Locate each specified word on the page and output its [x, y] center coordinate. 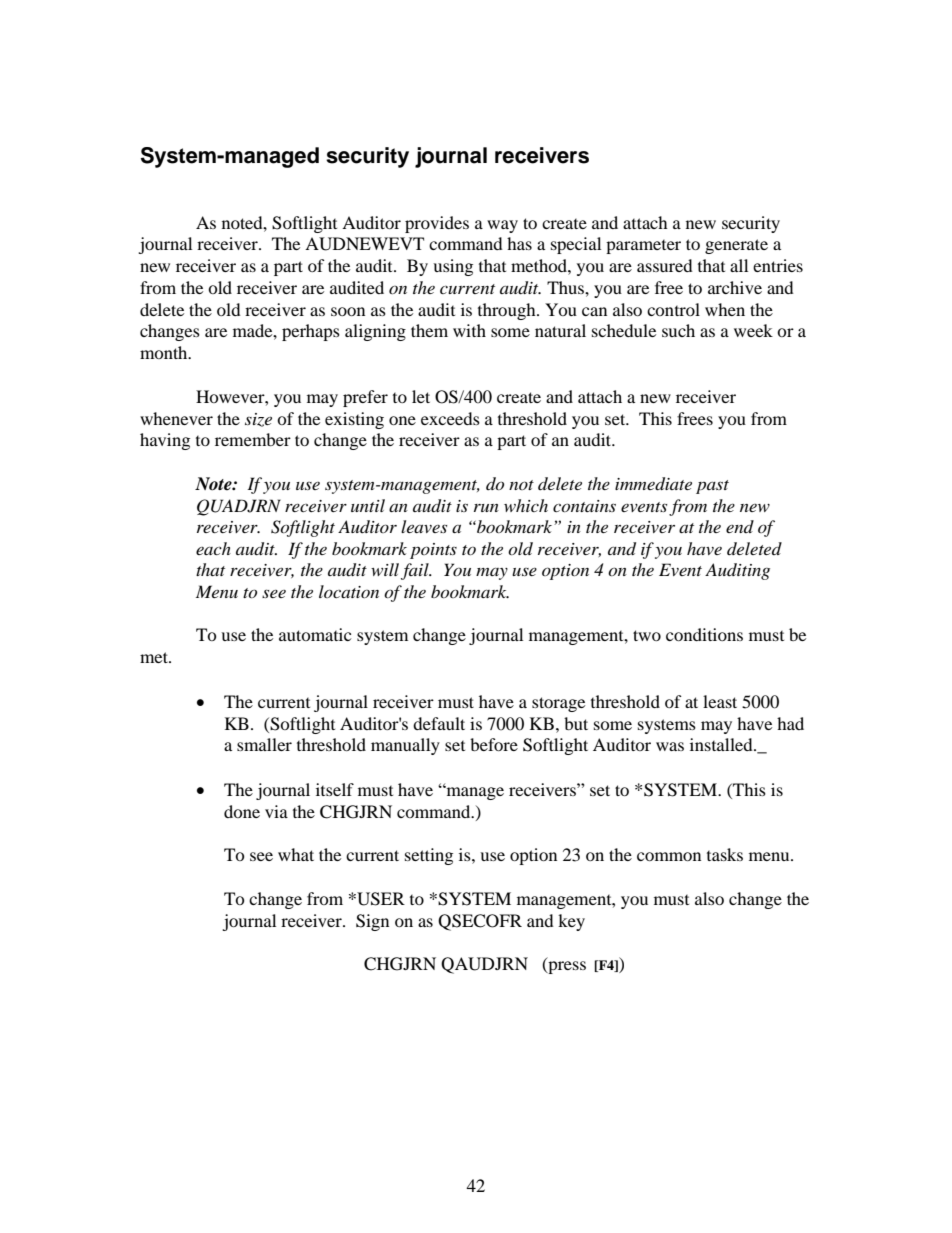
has [519, 243]
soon [348, 311]
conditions [704, 634]
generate [736, 246]
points [433, 551]
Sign [372, 922]
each [213, 548]
